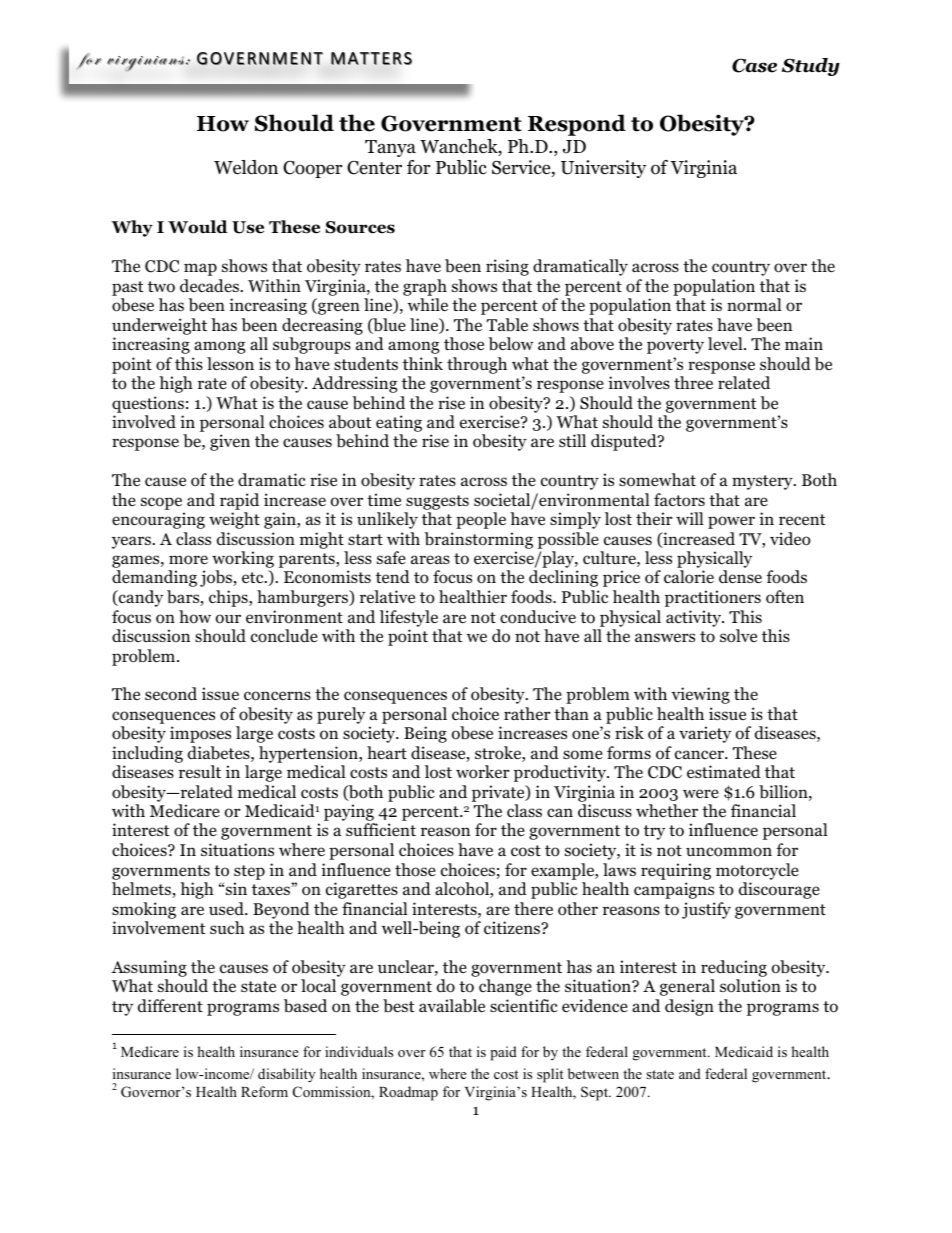 The image size is (952, 1233). What do you see at coordinates (430, 559) in the screenshot?
I see `areas` at bounding box center [430, 559].
